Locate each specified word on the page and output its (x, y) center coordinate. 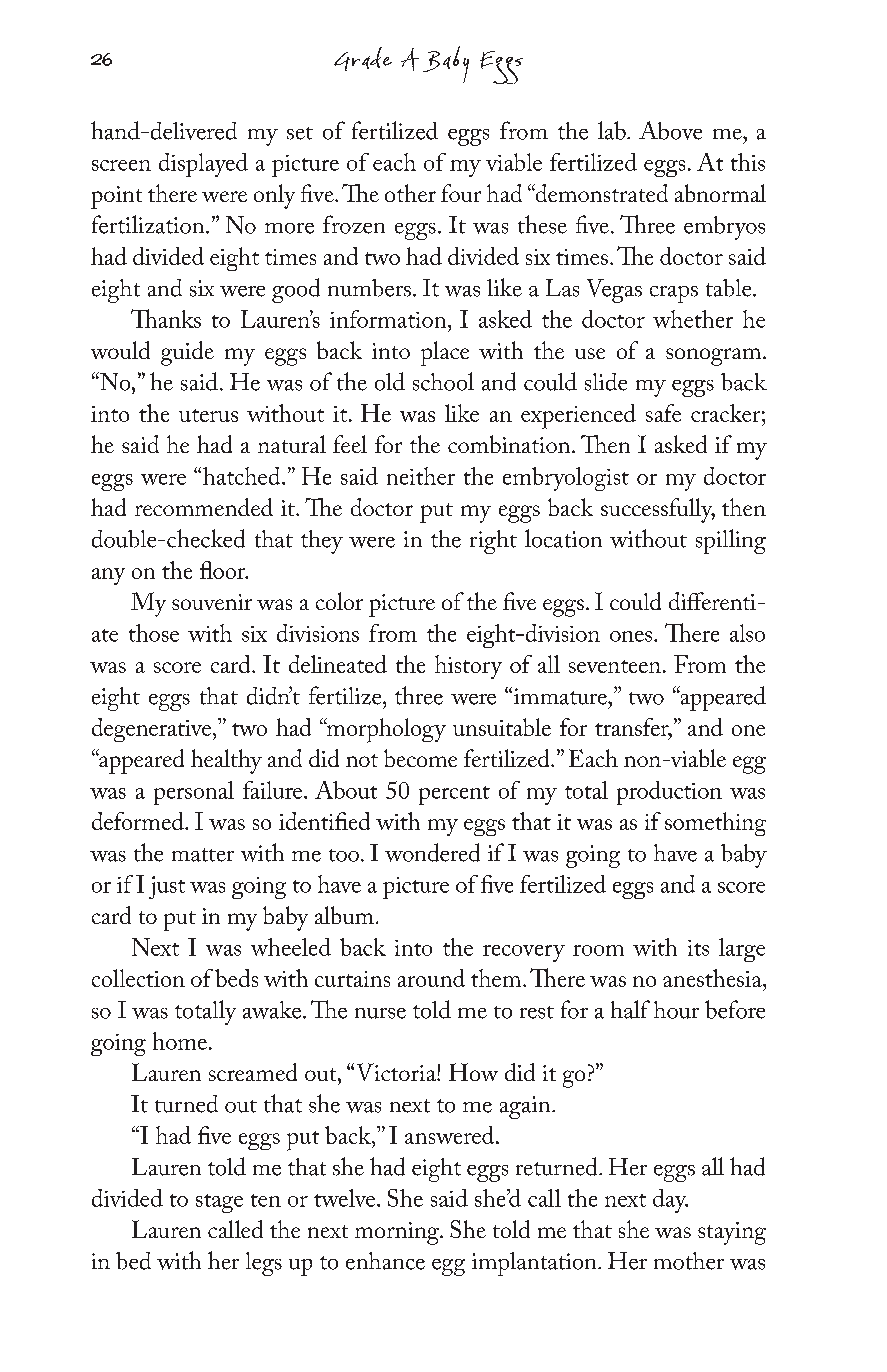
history (468, 667)
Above (670, 130)
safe (663, 413)
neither (421, 476)
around (431, 978)
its (698, 948)
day (670, 1201)
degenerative (153, 730)
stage (219, 1203)
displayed (203, 165)
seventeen (615, 666)
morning (398, 1233)
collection (138, 978)
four (461, 193)
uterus (208, 415)
